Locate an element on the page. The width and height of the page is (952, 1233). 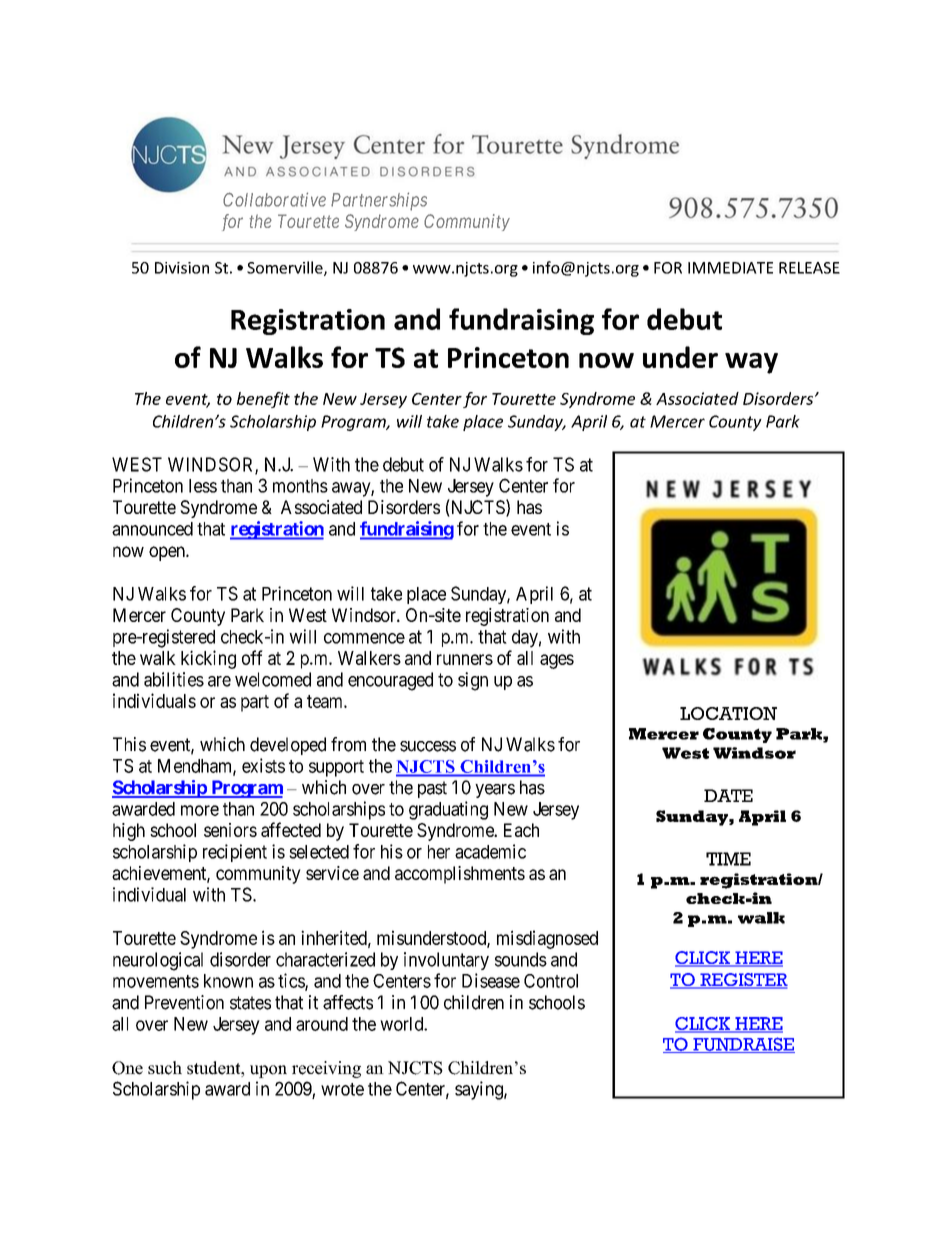
benefit is located at coordinates (263, 400).
